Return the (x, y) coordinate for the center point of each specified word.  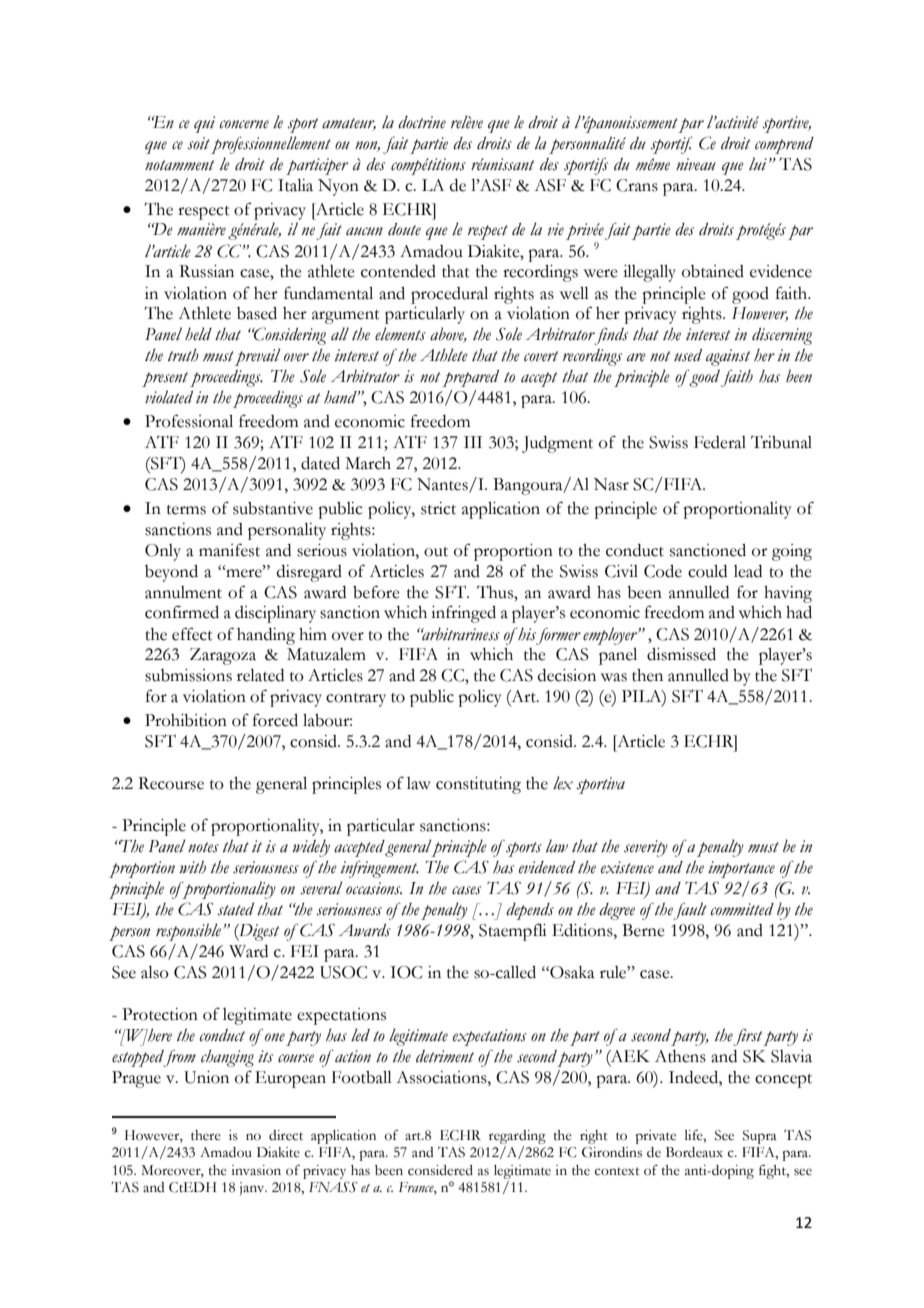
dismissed (681, 654)
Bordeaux (694, 1152)
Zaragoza (223, 656)
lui (758, 164)
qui (204, 124)
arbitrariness (460, 634)
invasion (256, 1170)
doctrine (422, 122)
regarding (517, 1137)
